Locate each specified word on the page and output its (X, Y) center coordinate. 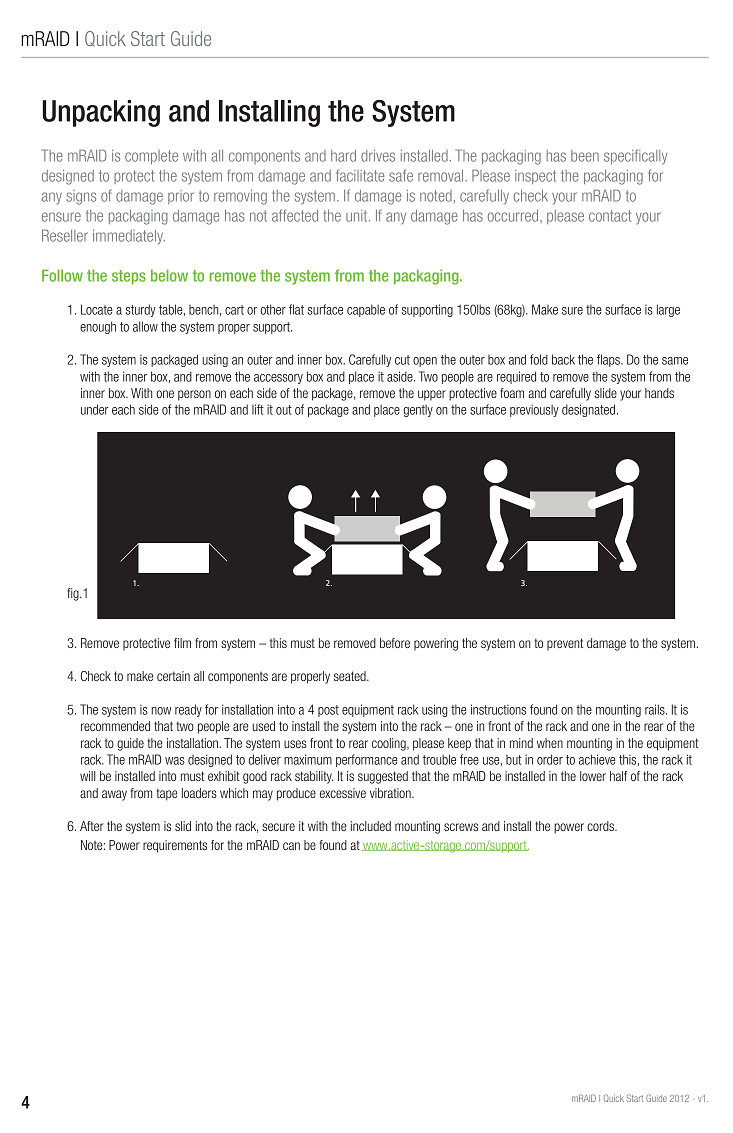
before (395, 643)
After (92, 826)
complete (151, 157)
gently (418, 410)
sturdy (141, 310)
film (182, 643)
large (668, 310)
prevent (565, 644)
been (585, 156)
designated (588, 410)
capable (366, 310)
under (95, 409)
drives (378, 156)
